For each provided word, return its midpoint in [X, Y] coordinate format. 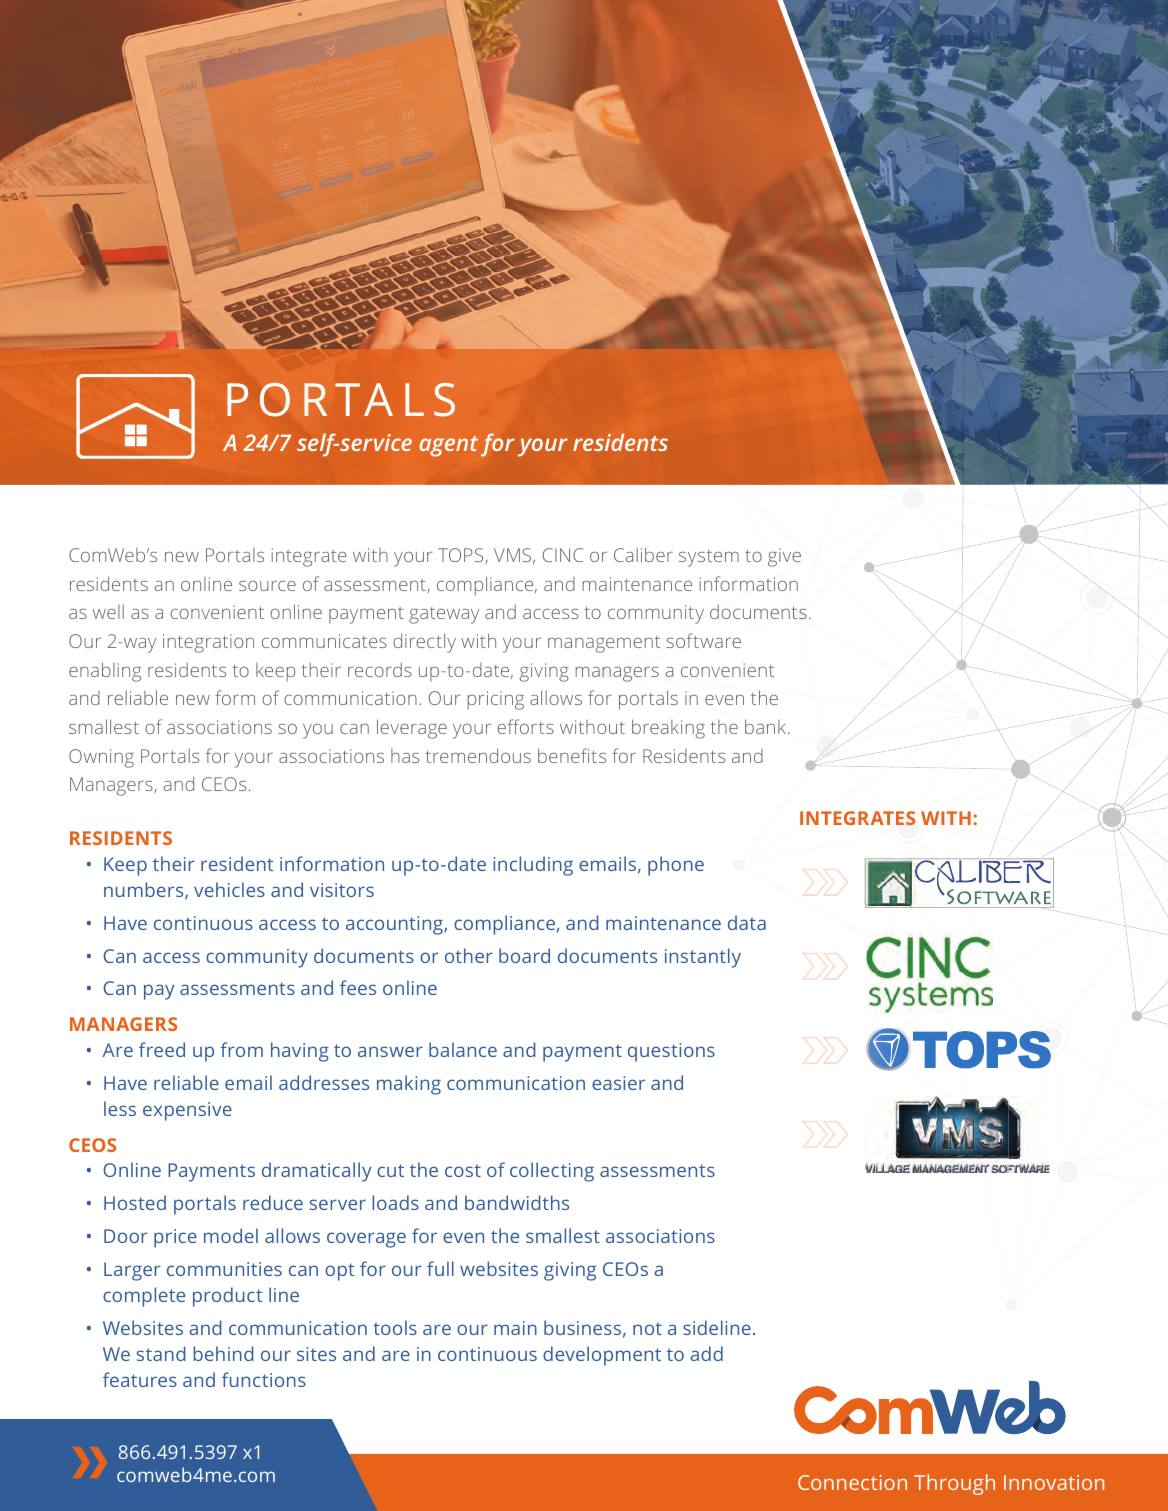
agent [448, 446]
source [267, 586]
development [602, 1356]
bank [767, 726]
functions [264, 1379]
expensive [187, 1111]
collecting [552, 1172]
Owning [101, 758]
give [784, 557]
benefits [572, 755]
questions [671, 1052]
